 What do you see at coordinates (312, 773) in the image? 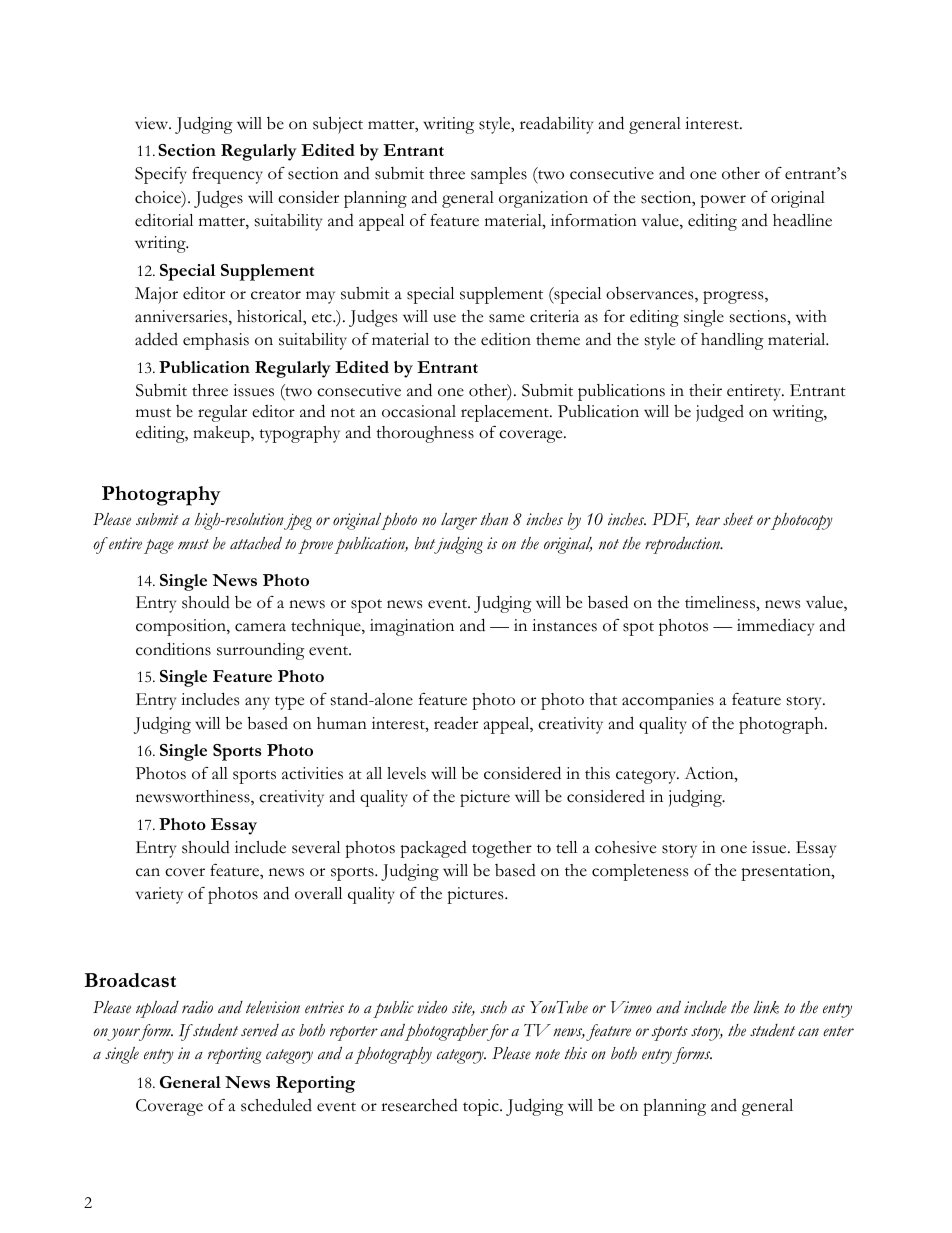
I see `activities` at bounding box center [312, 773].
